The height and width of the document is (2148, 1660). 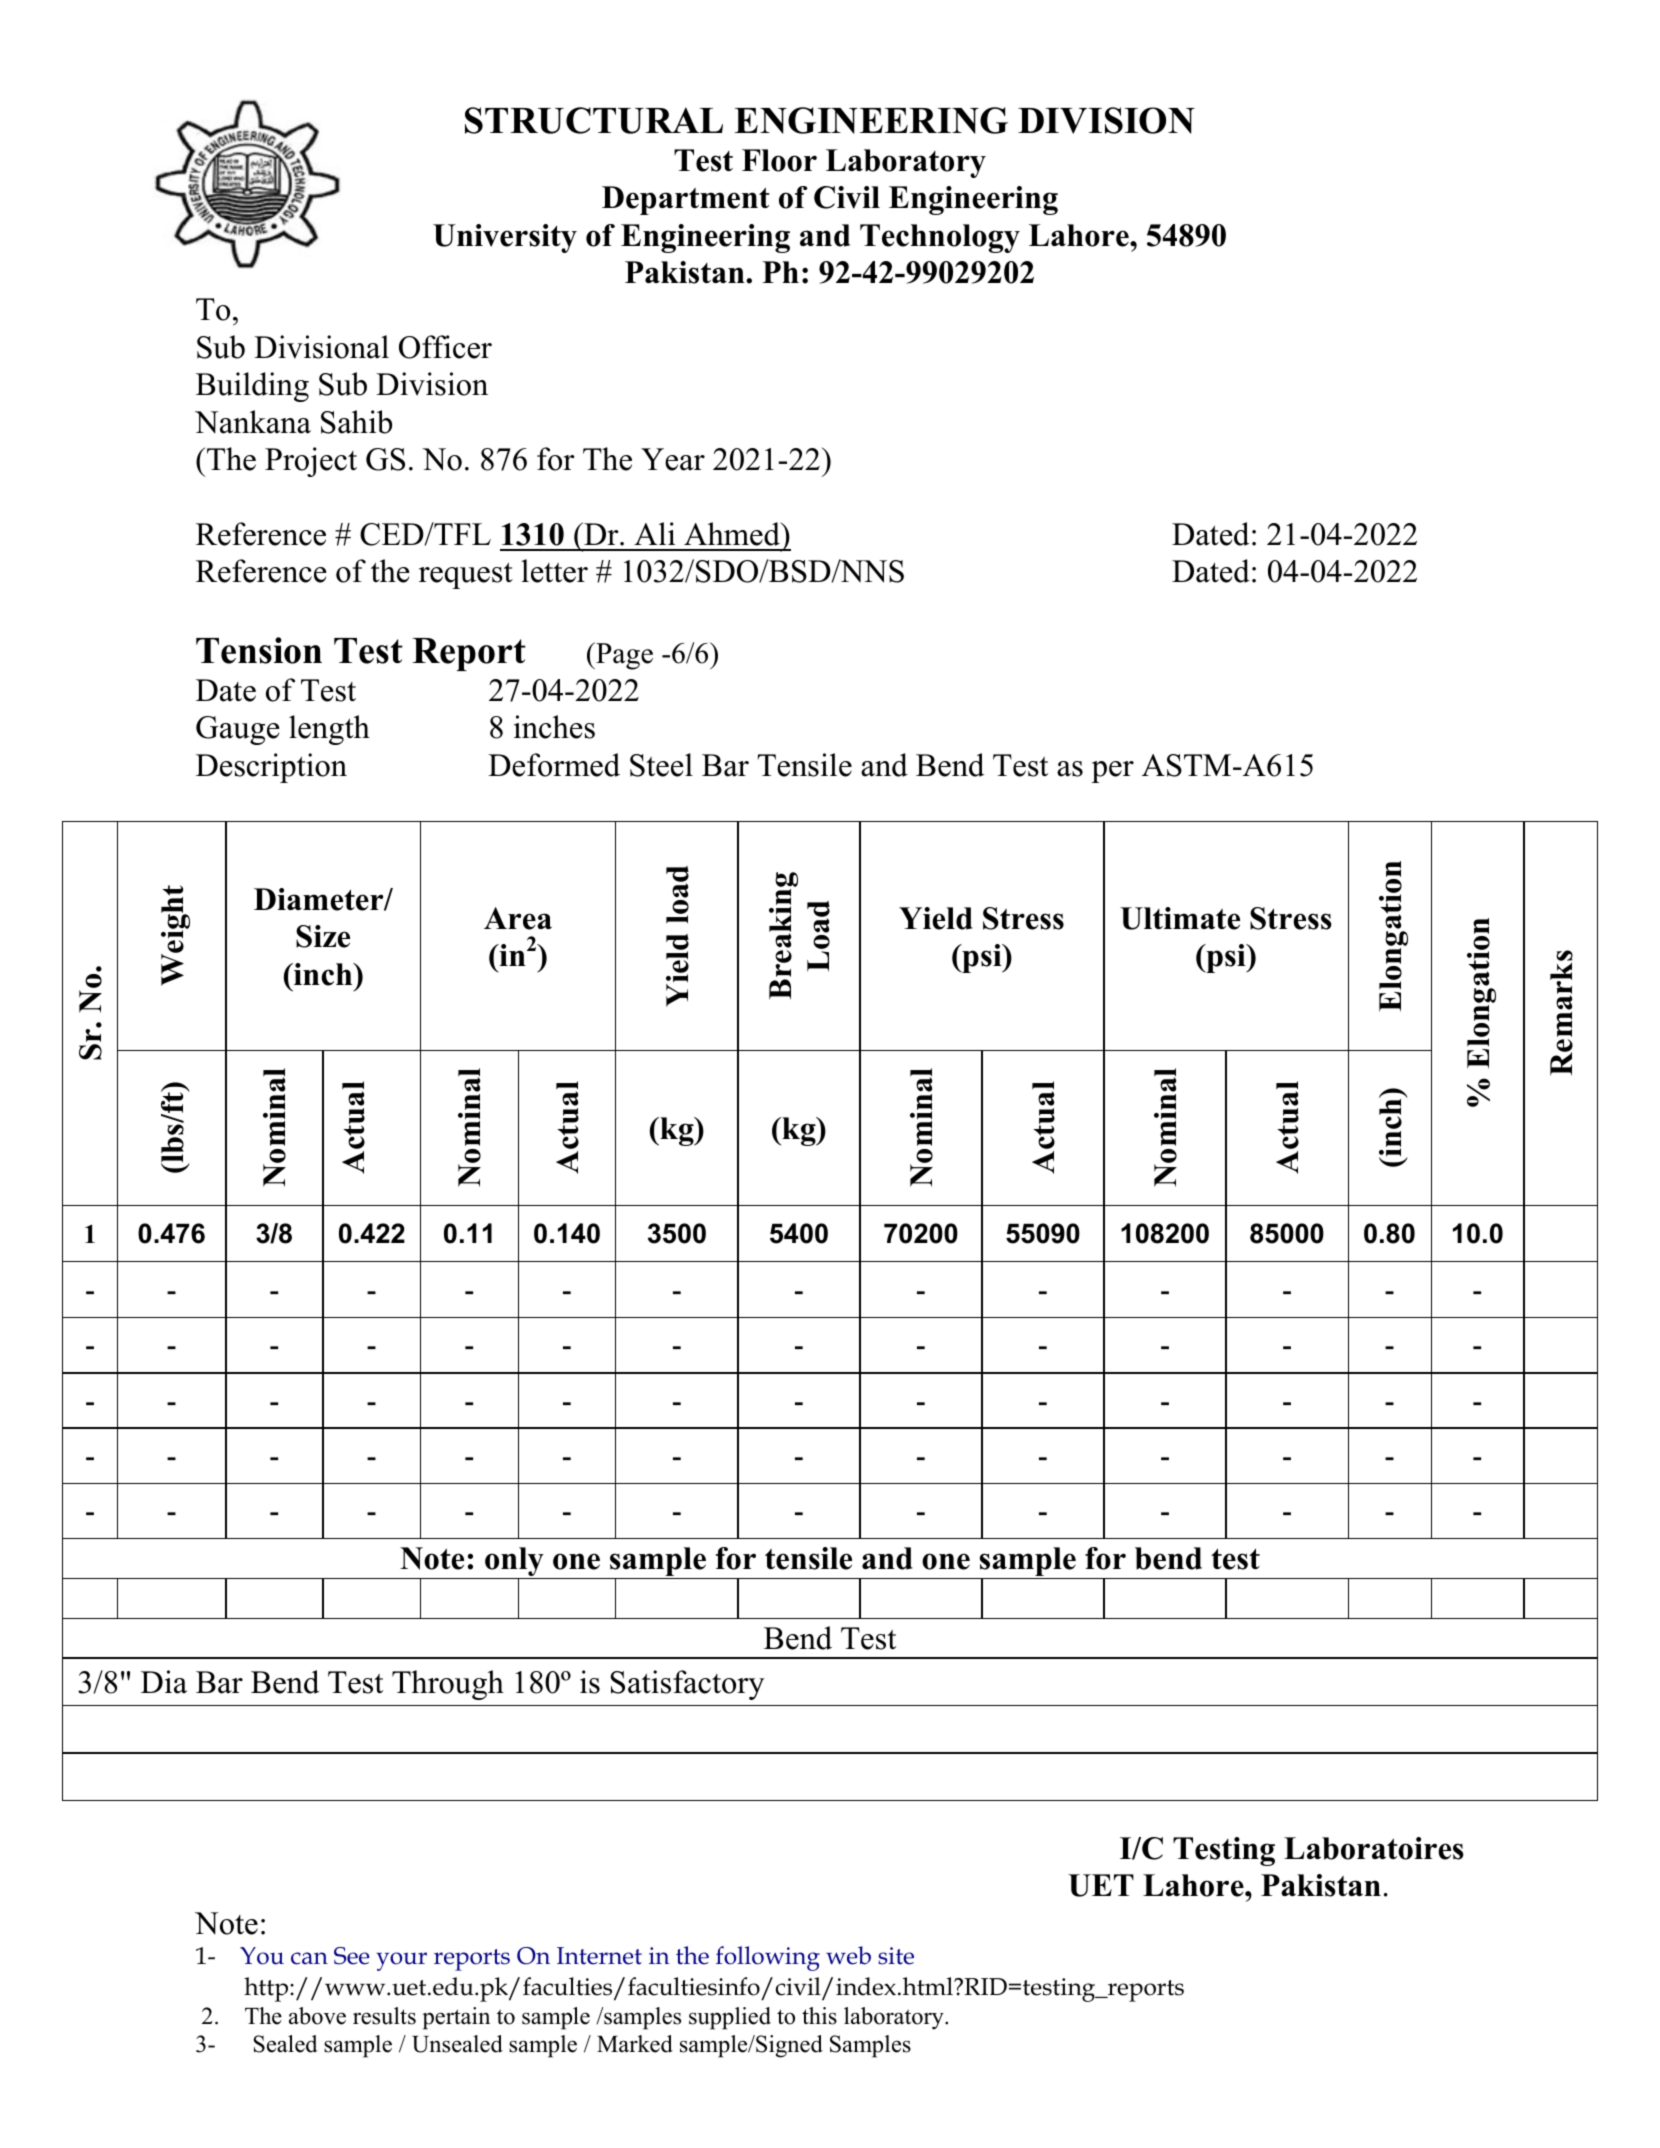 I want to click on Steel, so click(x=661, y=765).
